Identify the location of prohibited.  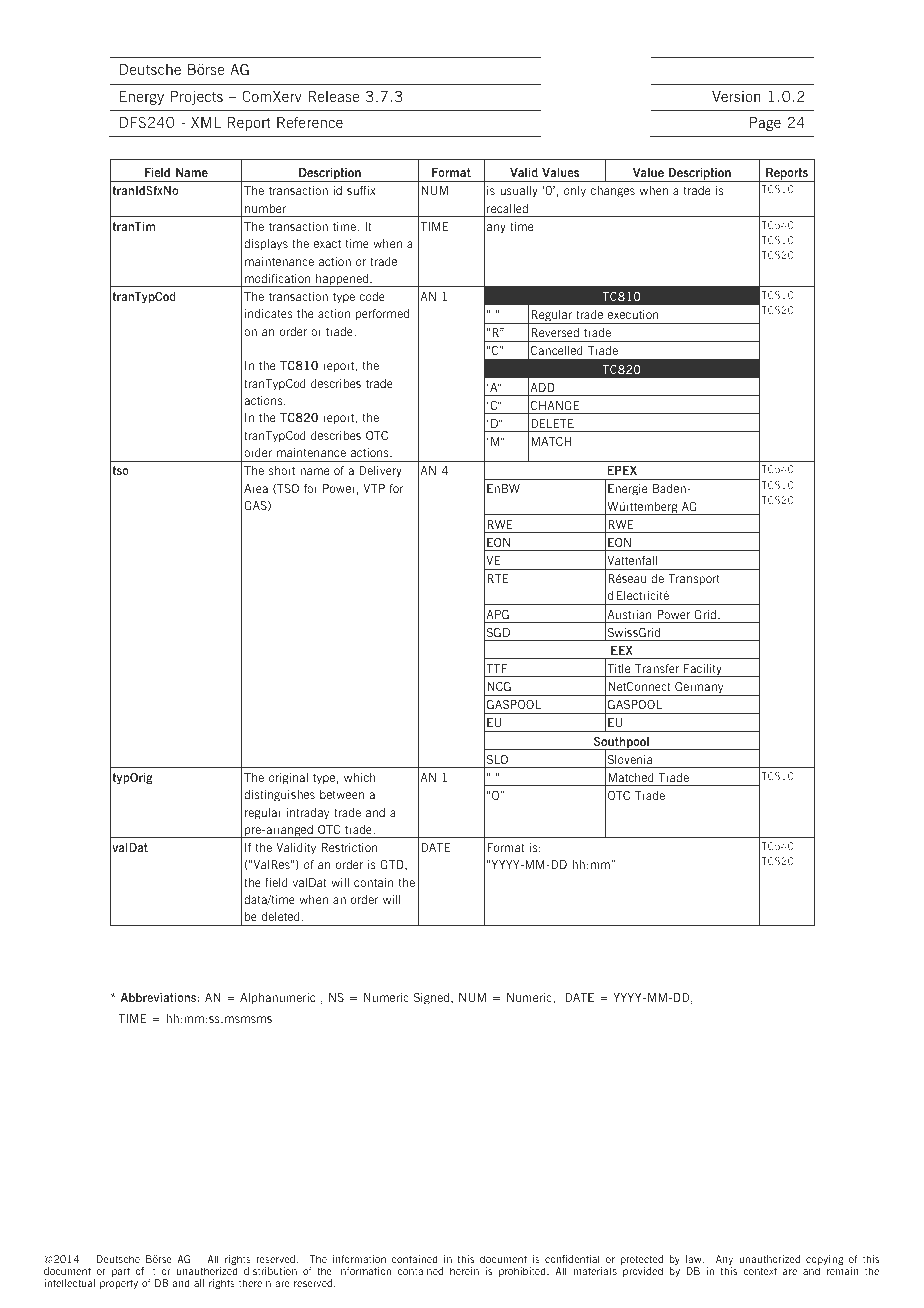
(523, 1272).
